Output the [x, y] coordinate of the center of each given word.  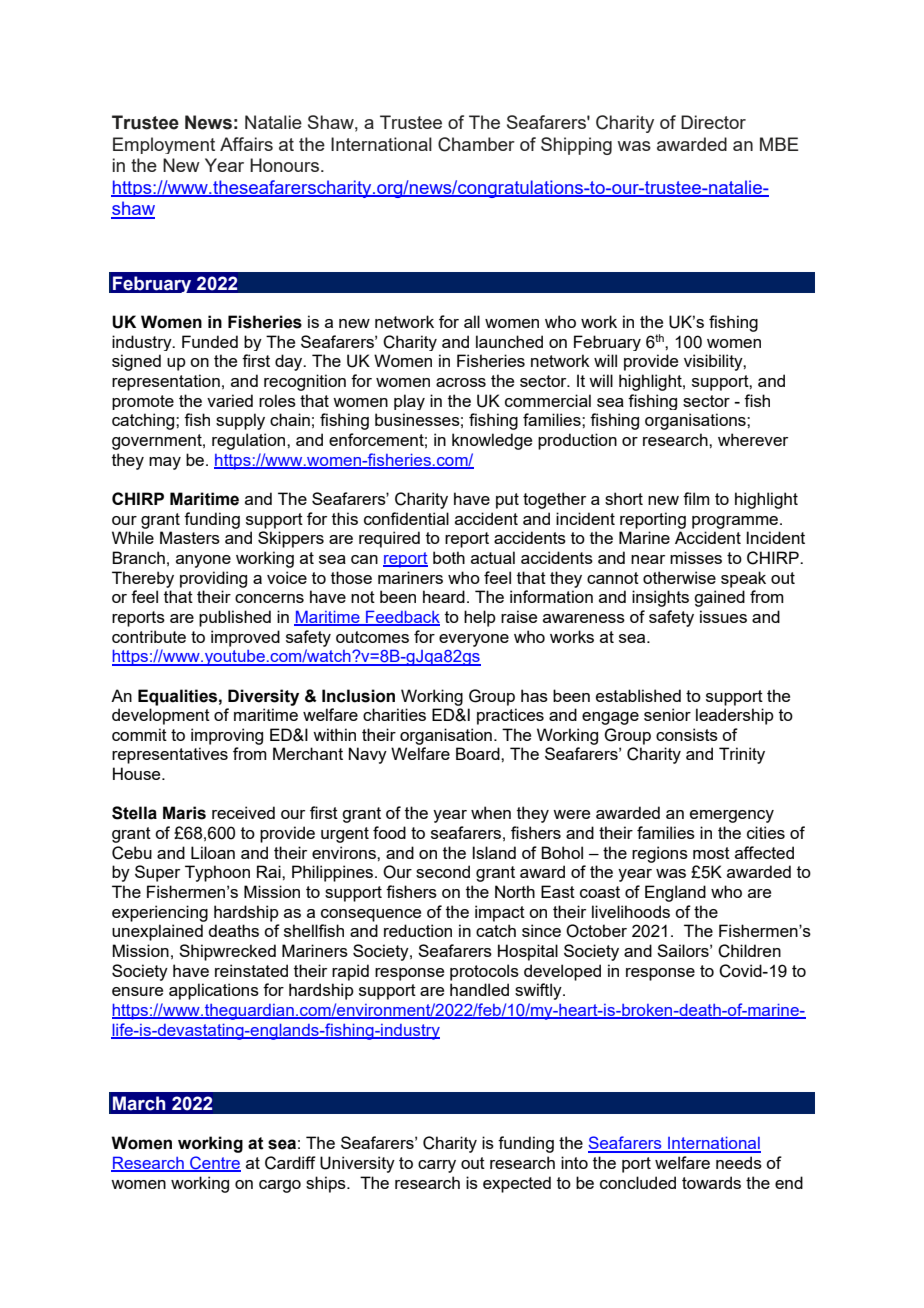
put [507, 501]
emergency [732, 816]
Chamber [476, 144]
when [491, 812]
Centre [214, 1164]
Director [713, 122]
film [696, 498]
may [165, 463]
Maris [184, 813]
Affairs [246, 144]
